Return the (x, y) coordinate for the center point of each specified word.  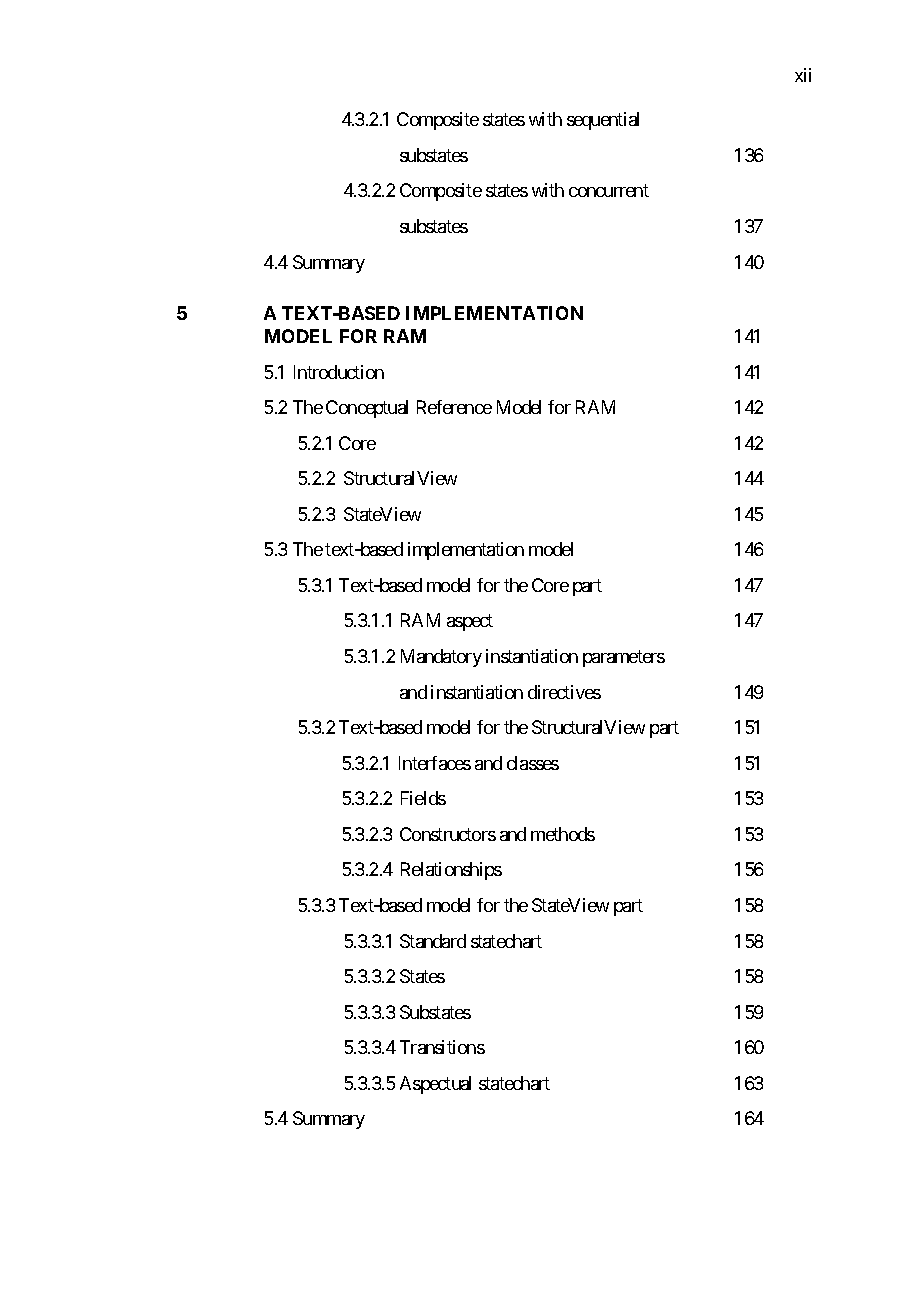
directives (564, 692)
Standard (433, 941)
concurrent (609, 191)
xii (803, 75)
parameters (624, 658)
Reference (454, 407)
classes (533, 763)
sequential (603, 121)
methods (563, 834)
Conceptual (367, 409)
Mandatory (441, 658)
